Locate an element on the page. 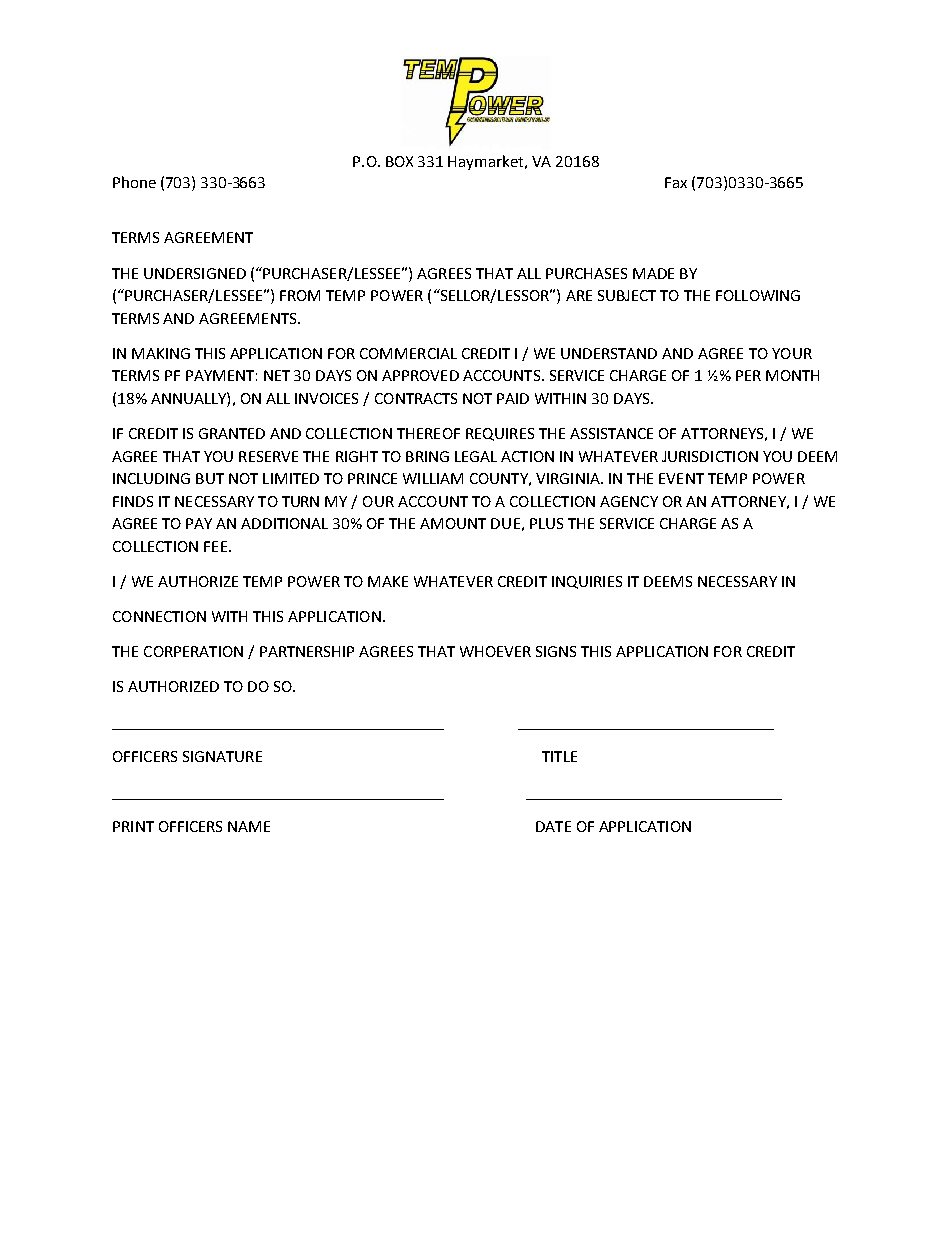 This document has height=1233, width=952. BOX is located at coordinates (399, 161).
